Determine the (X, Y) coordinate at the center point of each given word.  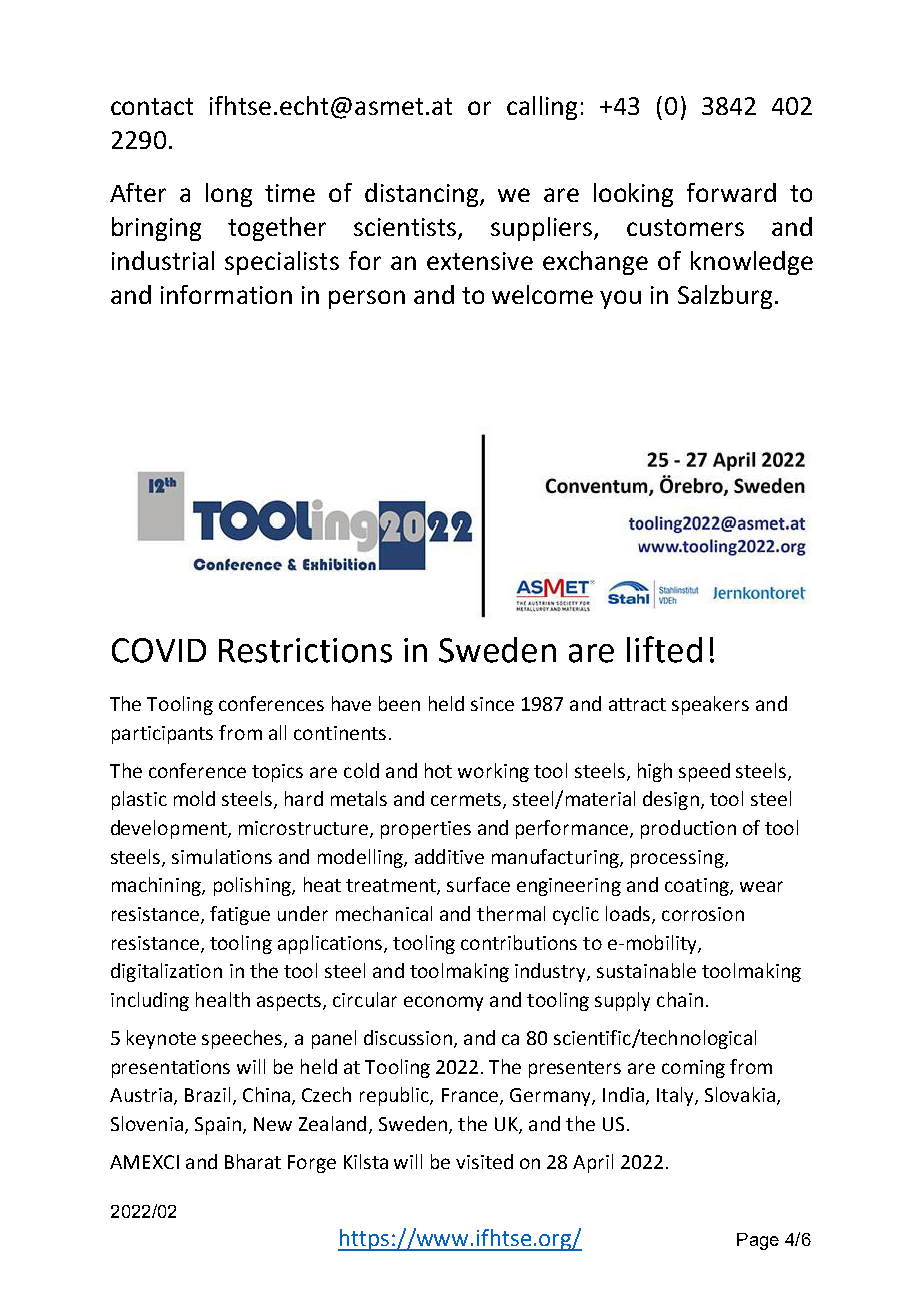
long (229, 195)
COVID (159, 650)
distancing (423, 195)
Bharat (253, 1161)
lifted (664, 649)
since (492, 704)
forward (731, 192)
